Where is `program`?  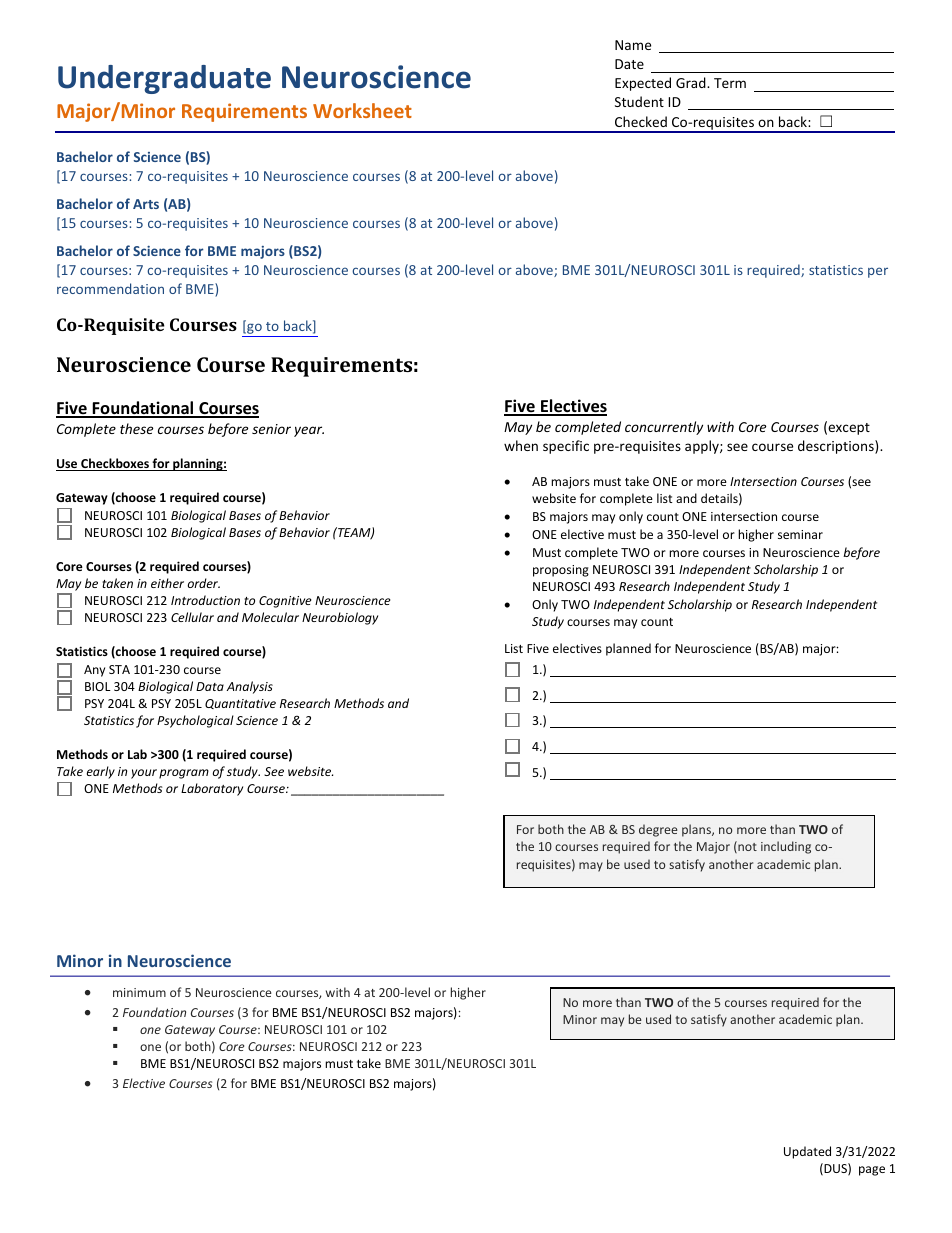 program is located at coordinates (184, 774).
